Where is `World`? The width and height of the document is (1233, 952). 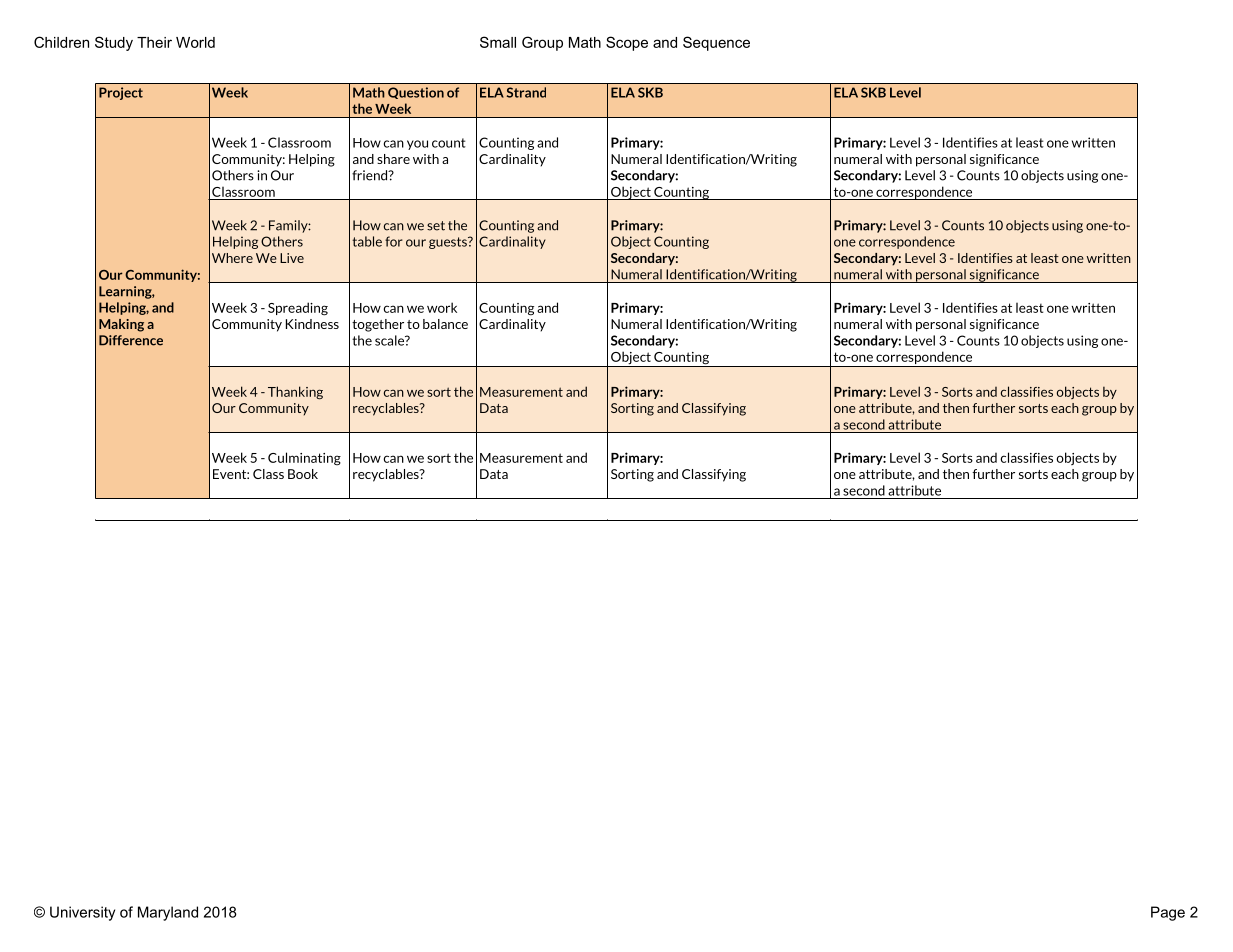 World is located at coordinates (195, 42).
